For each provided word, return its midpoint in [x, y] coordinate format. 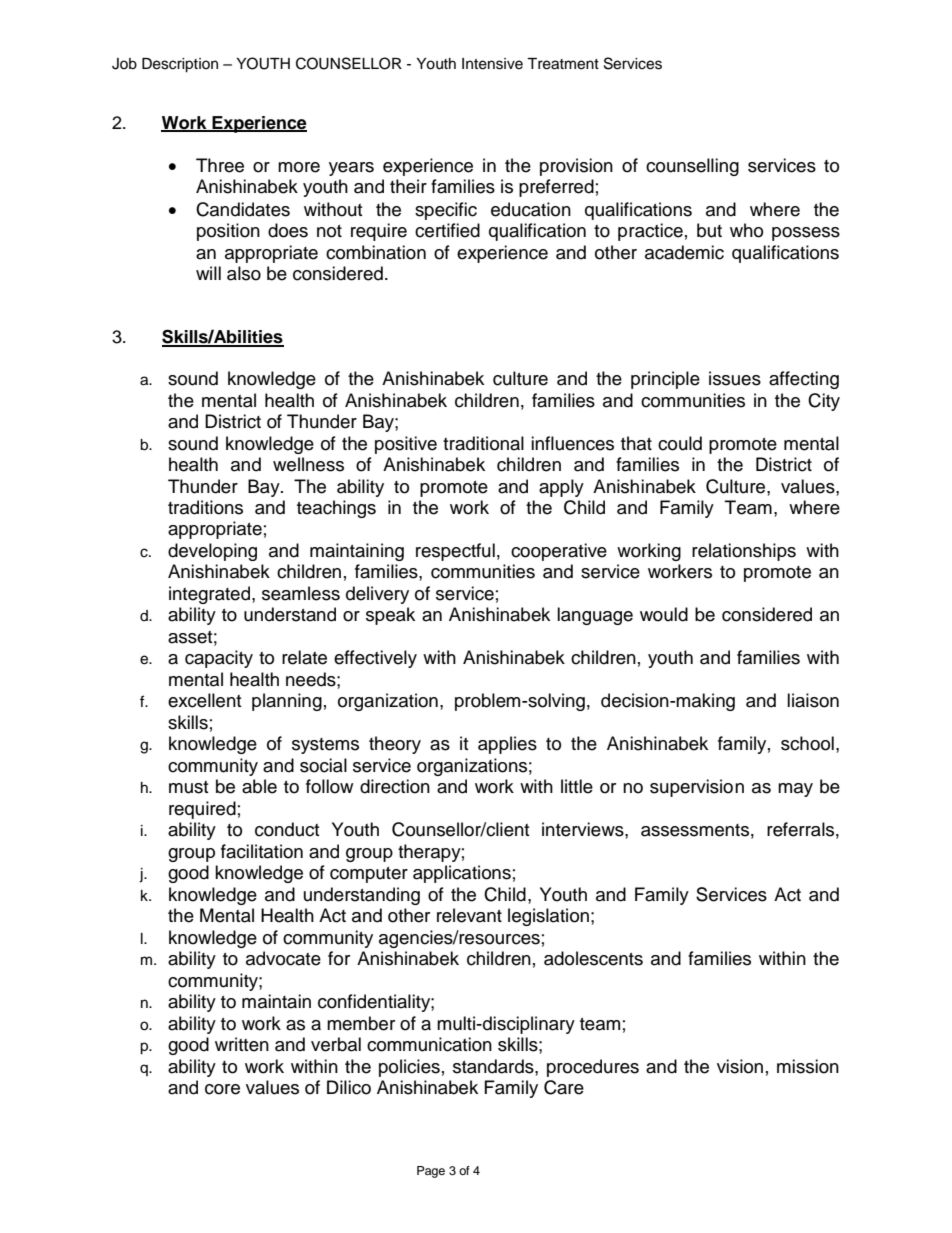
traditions [205, 507]
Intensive [492, 64]
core [222, 1089]
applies [507, 745]
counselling [692, 167]
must [188, 787]
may [795, 790]
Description [180, 65]
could [680, 443]
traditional [483, 443]
